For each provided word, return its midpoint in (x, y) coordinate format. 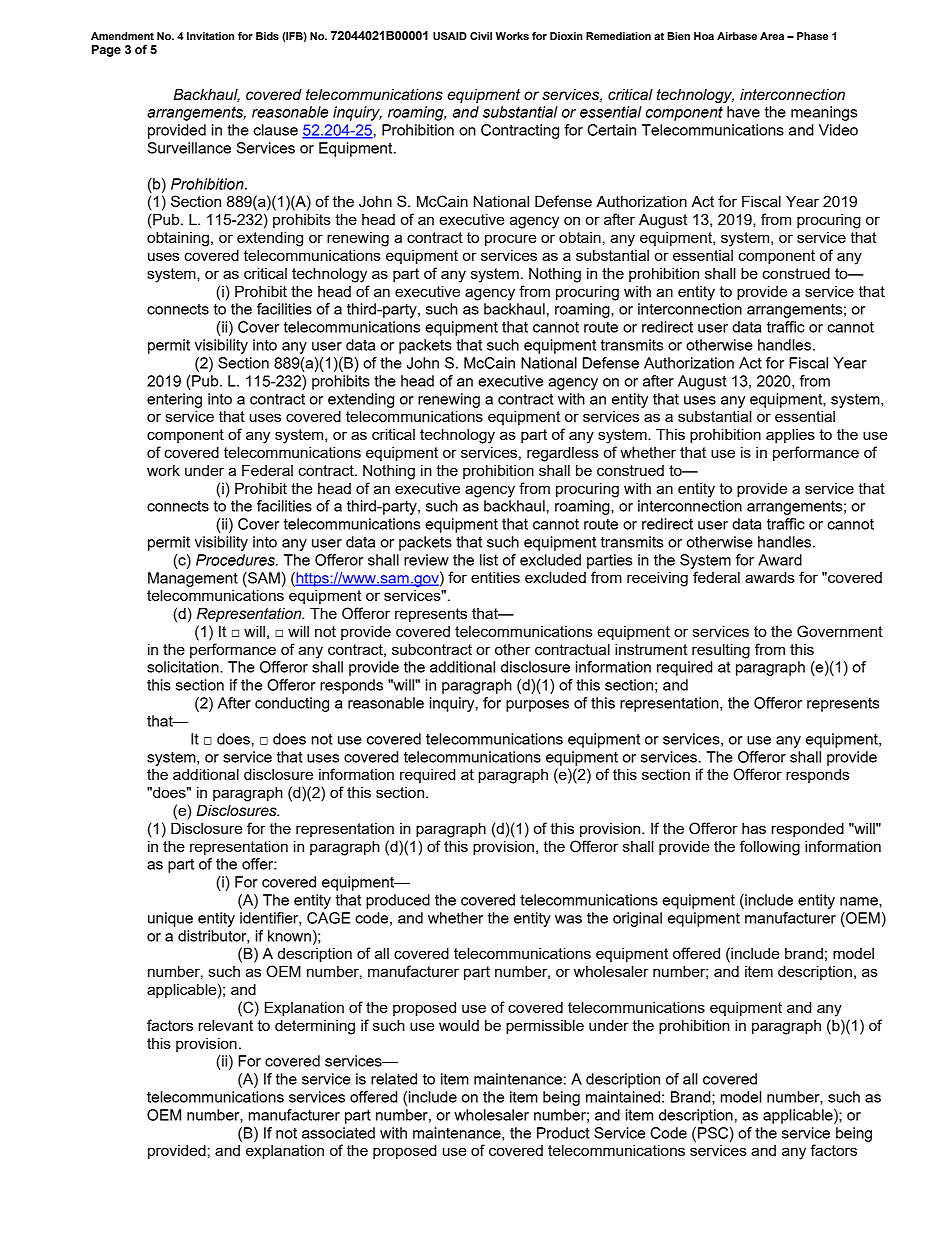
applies (790, 436)
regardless (563, 454)
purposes (537, 706)
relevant (226, 1025)
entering (174, 400)
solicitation (184, 667)
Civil (481, 36)
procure (510, 240)
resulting (721, 651)
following (770, 848)
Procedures (236, 560)
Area (772, 36)
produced (398, 901)
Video (838, 130)
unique (170, 919)
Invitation (210, 36)
